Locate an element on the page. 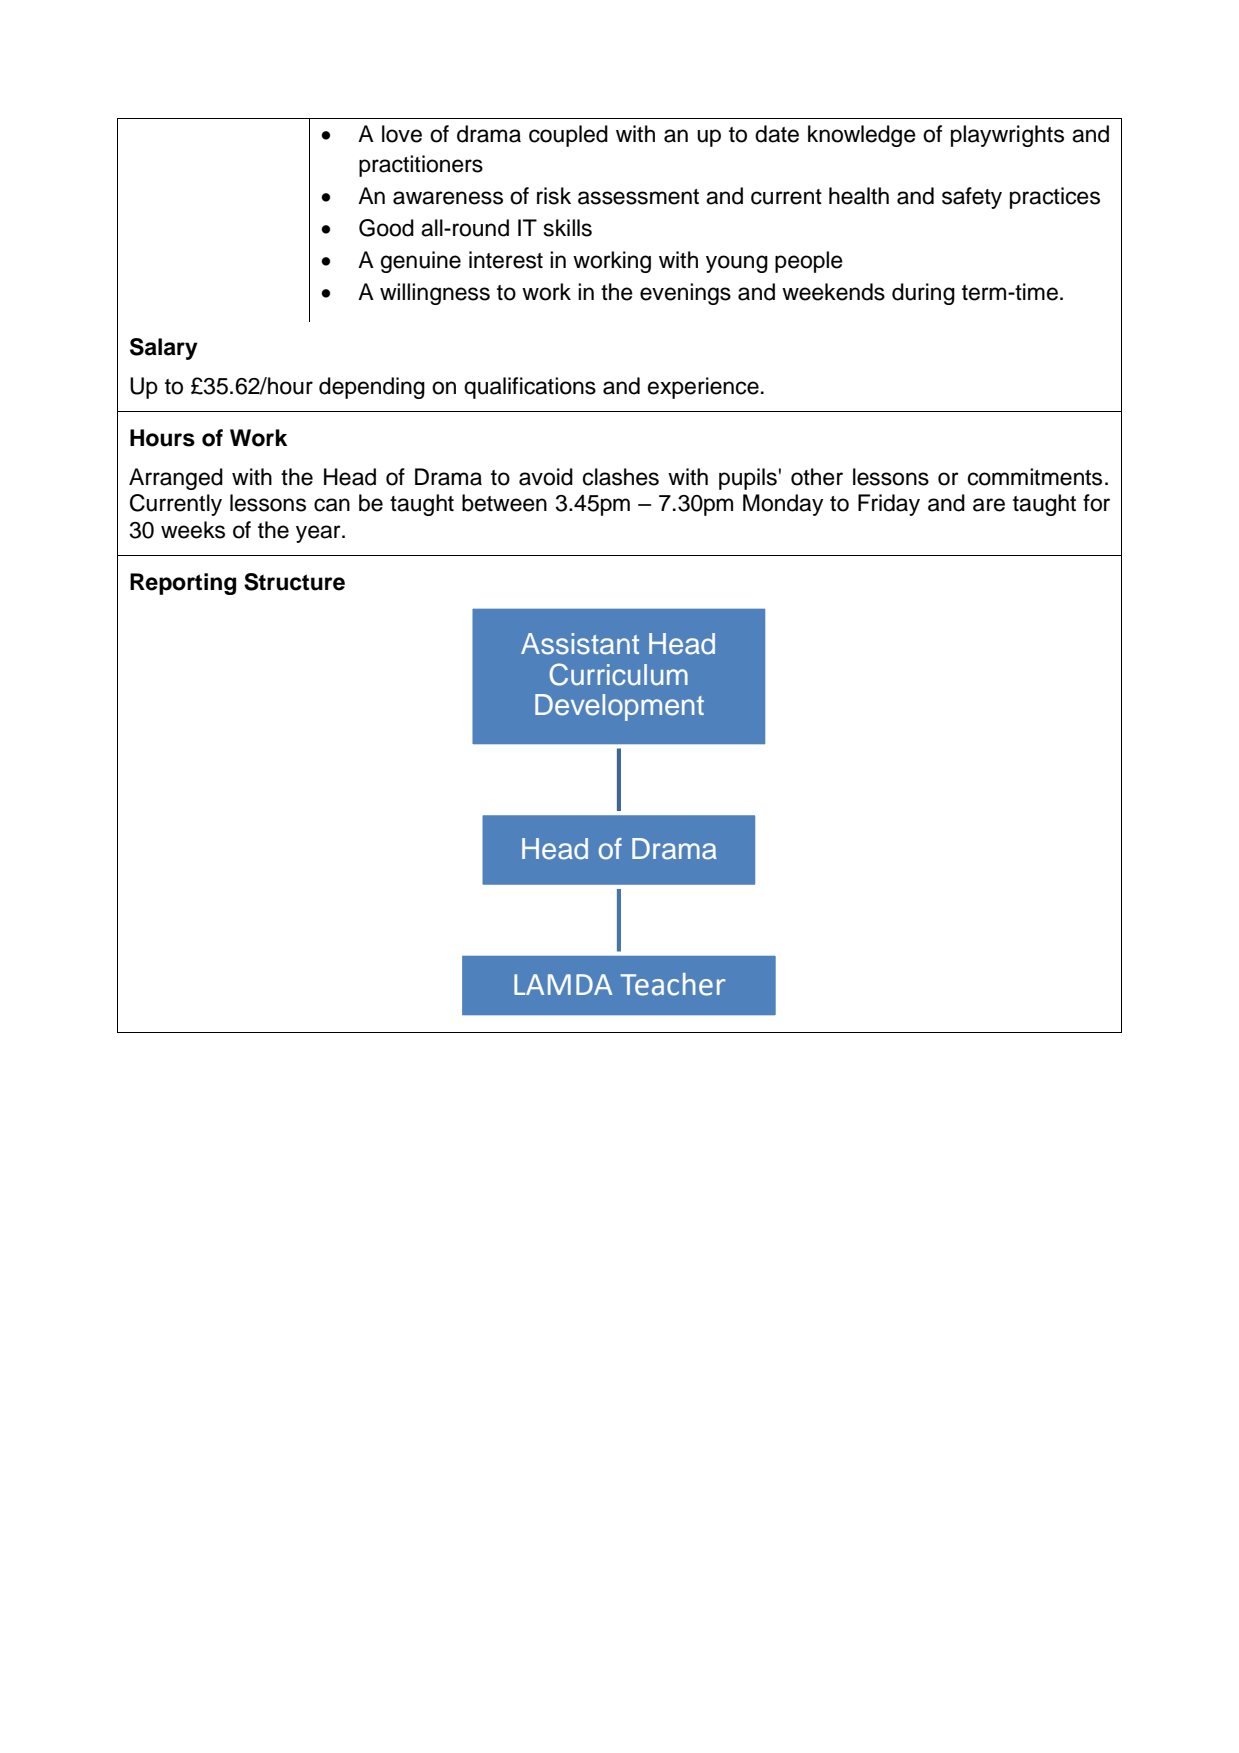 Image resolution: width=1239 pixels, height=1753 pixels. during is located at coordinates (923, 294).
